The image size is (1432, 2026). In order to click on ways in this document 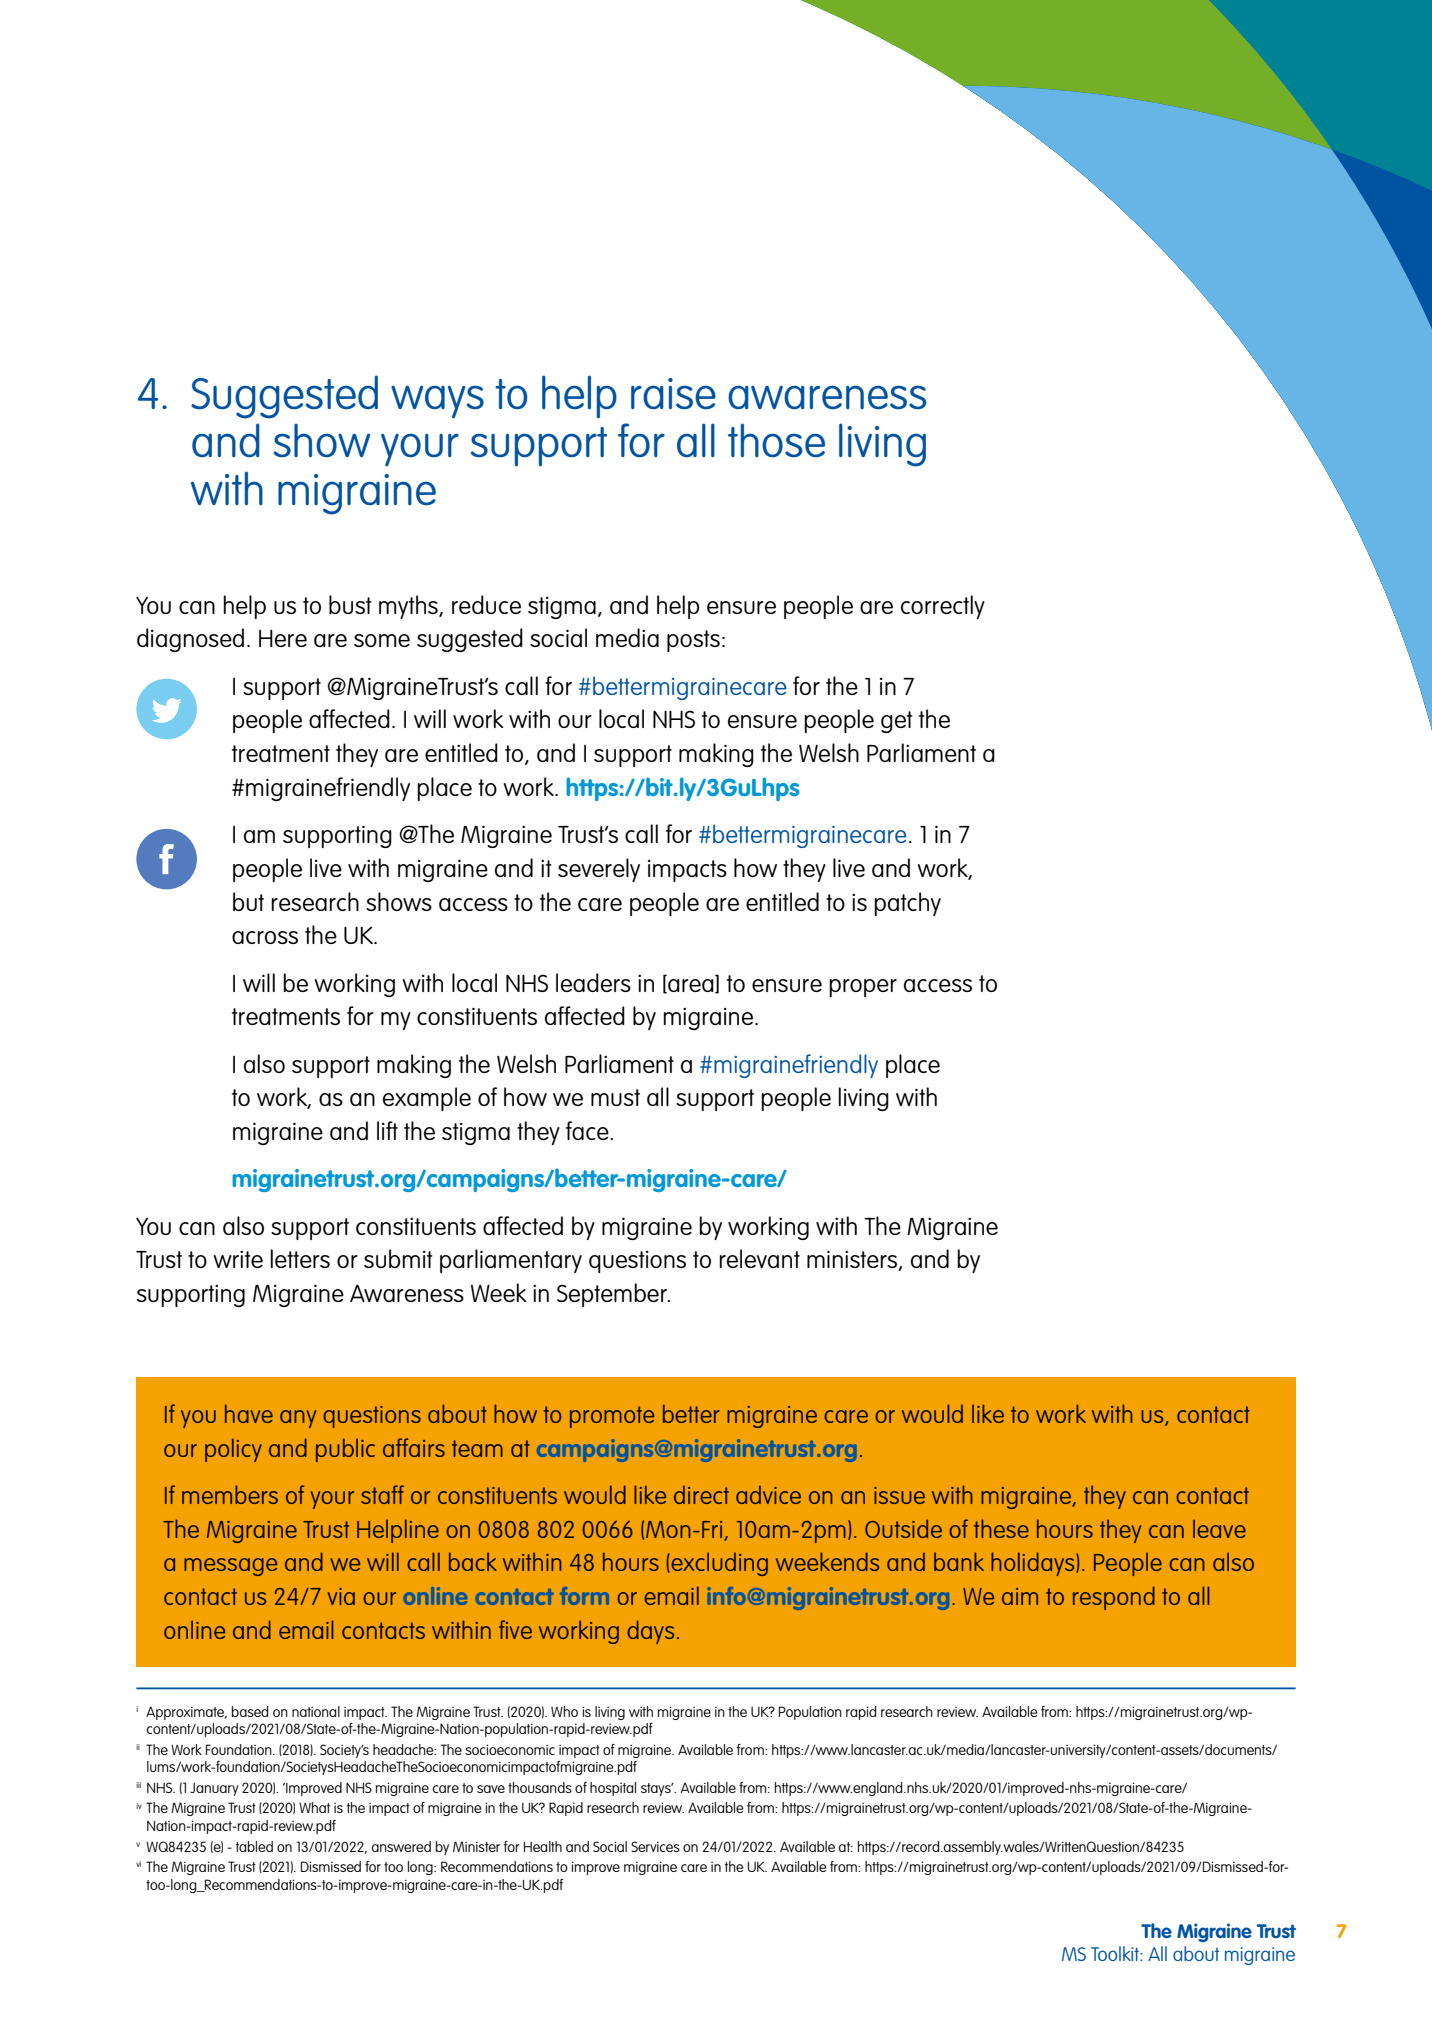, I will do `click(437, 402)`.
